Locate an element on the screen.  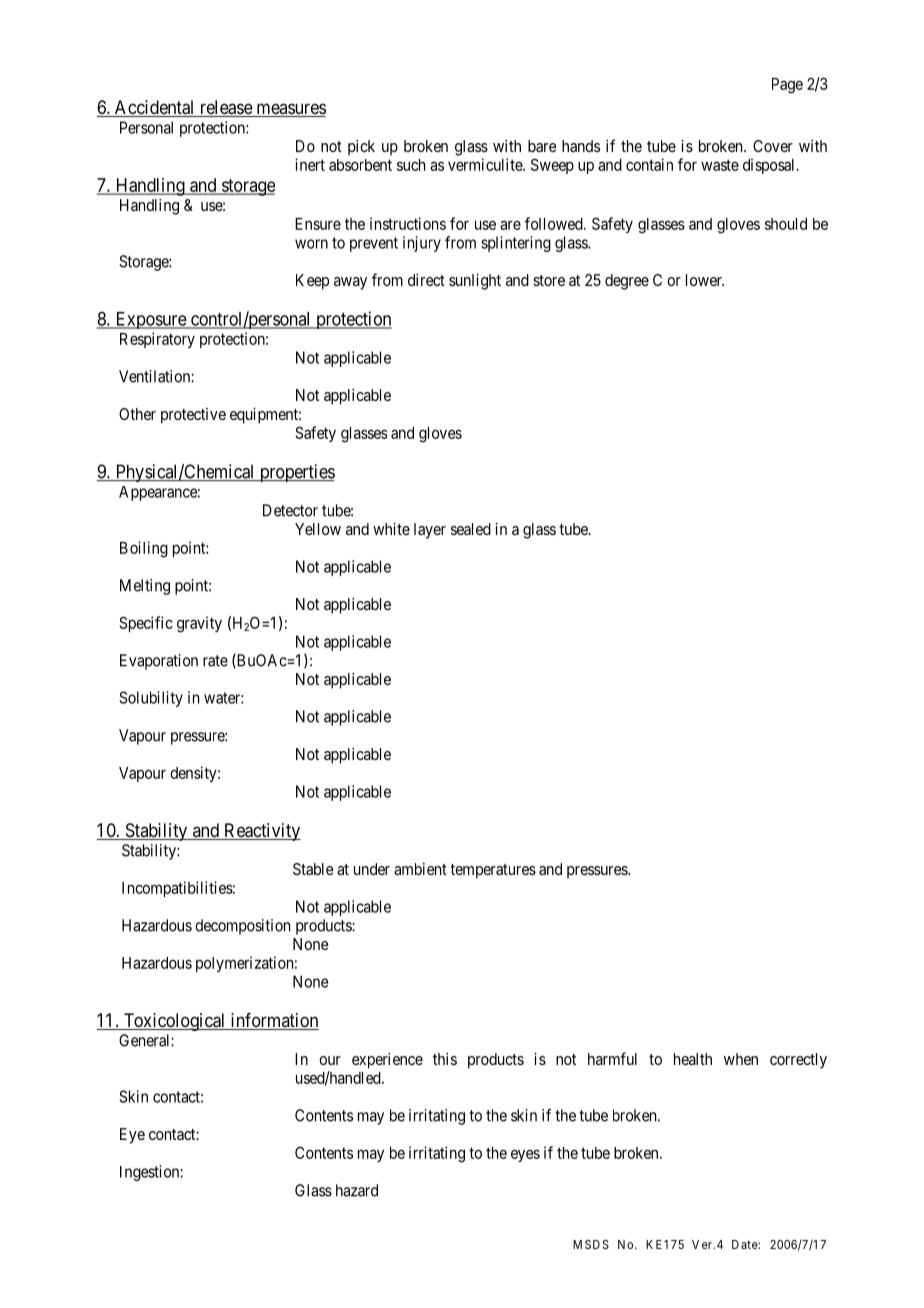
when is located at coordinates (741, 1059).
